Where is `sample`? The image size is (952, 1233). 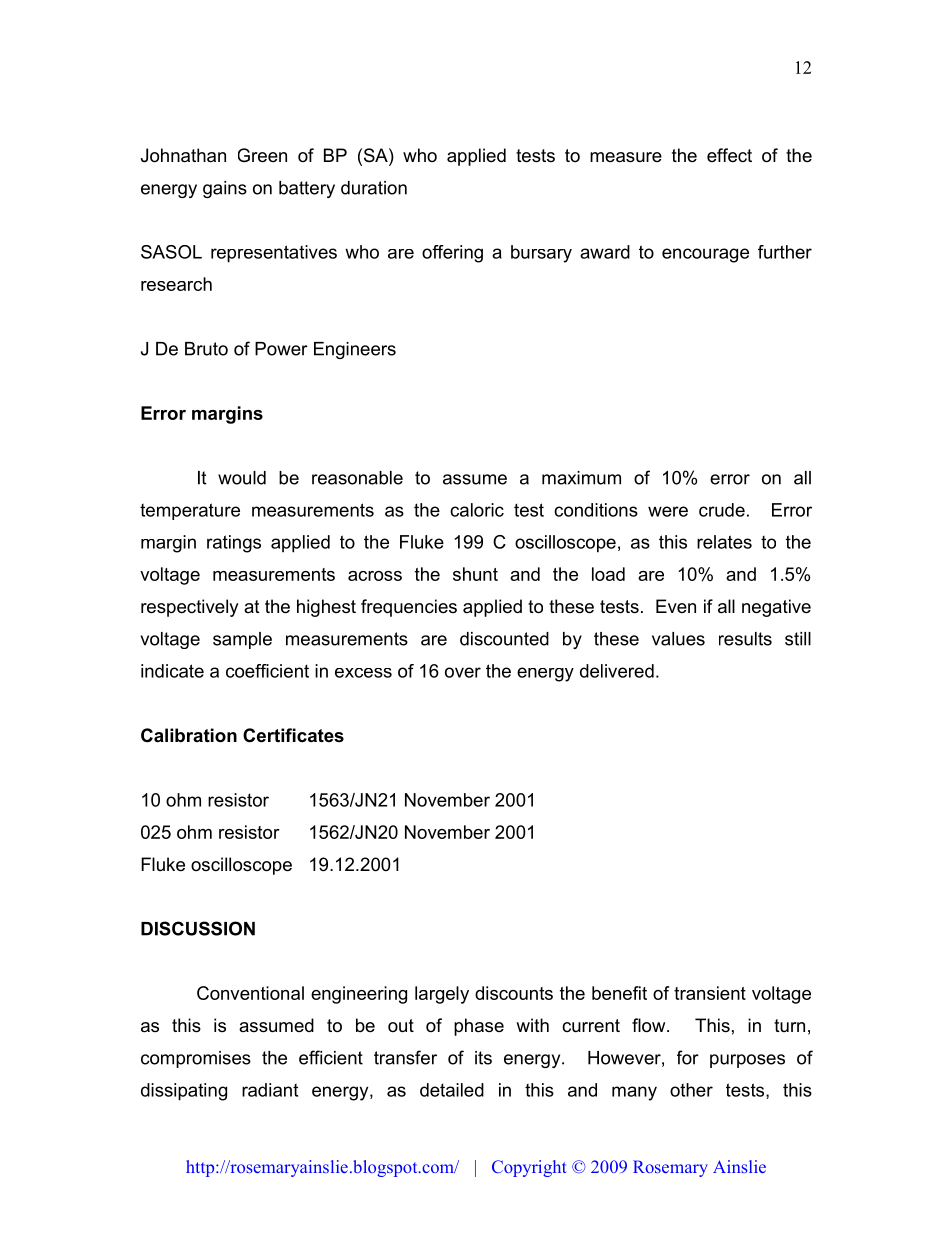
sample is located at coordinates (242, 640).
